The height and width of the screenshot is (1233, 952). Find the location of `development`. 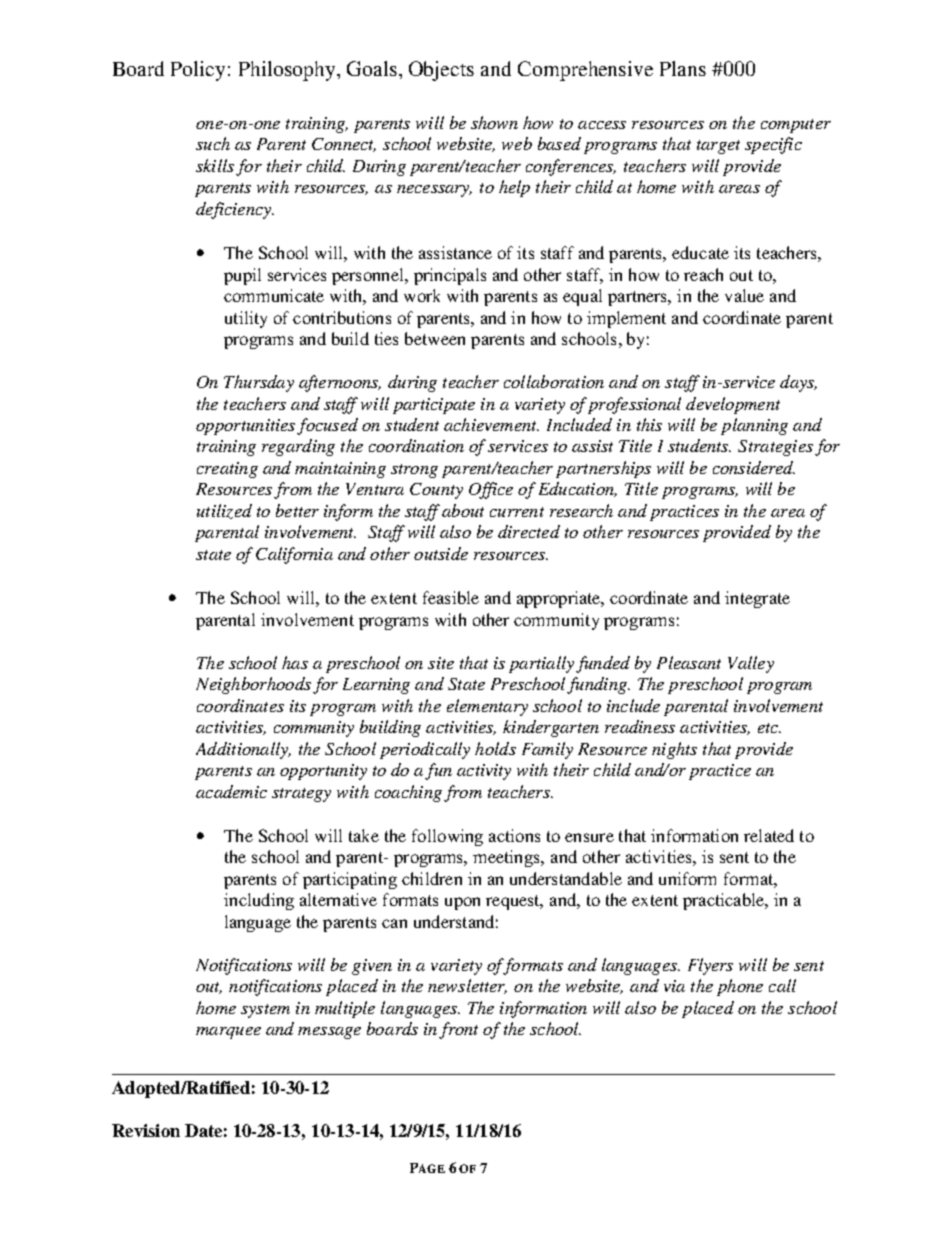

development is located at coordinates (733, 405).
